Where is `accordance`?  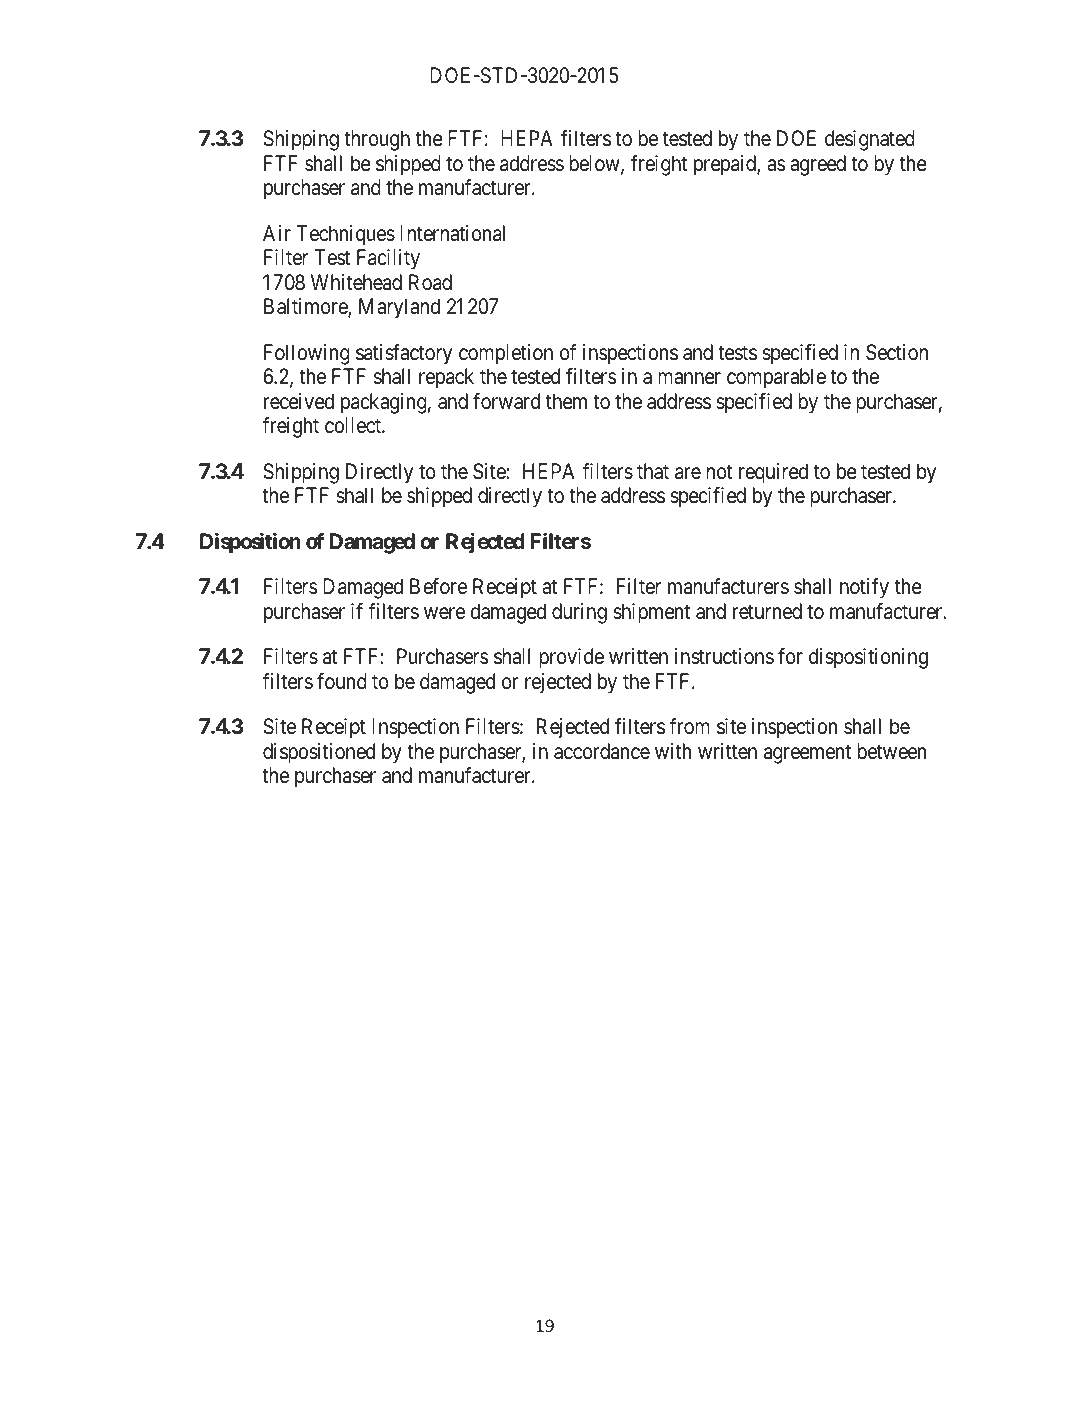
accordance is located at coordinates (602, 751).
